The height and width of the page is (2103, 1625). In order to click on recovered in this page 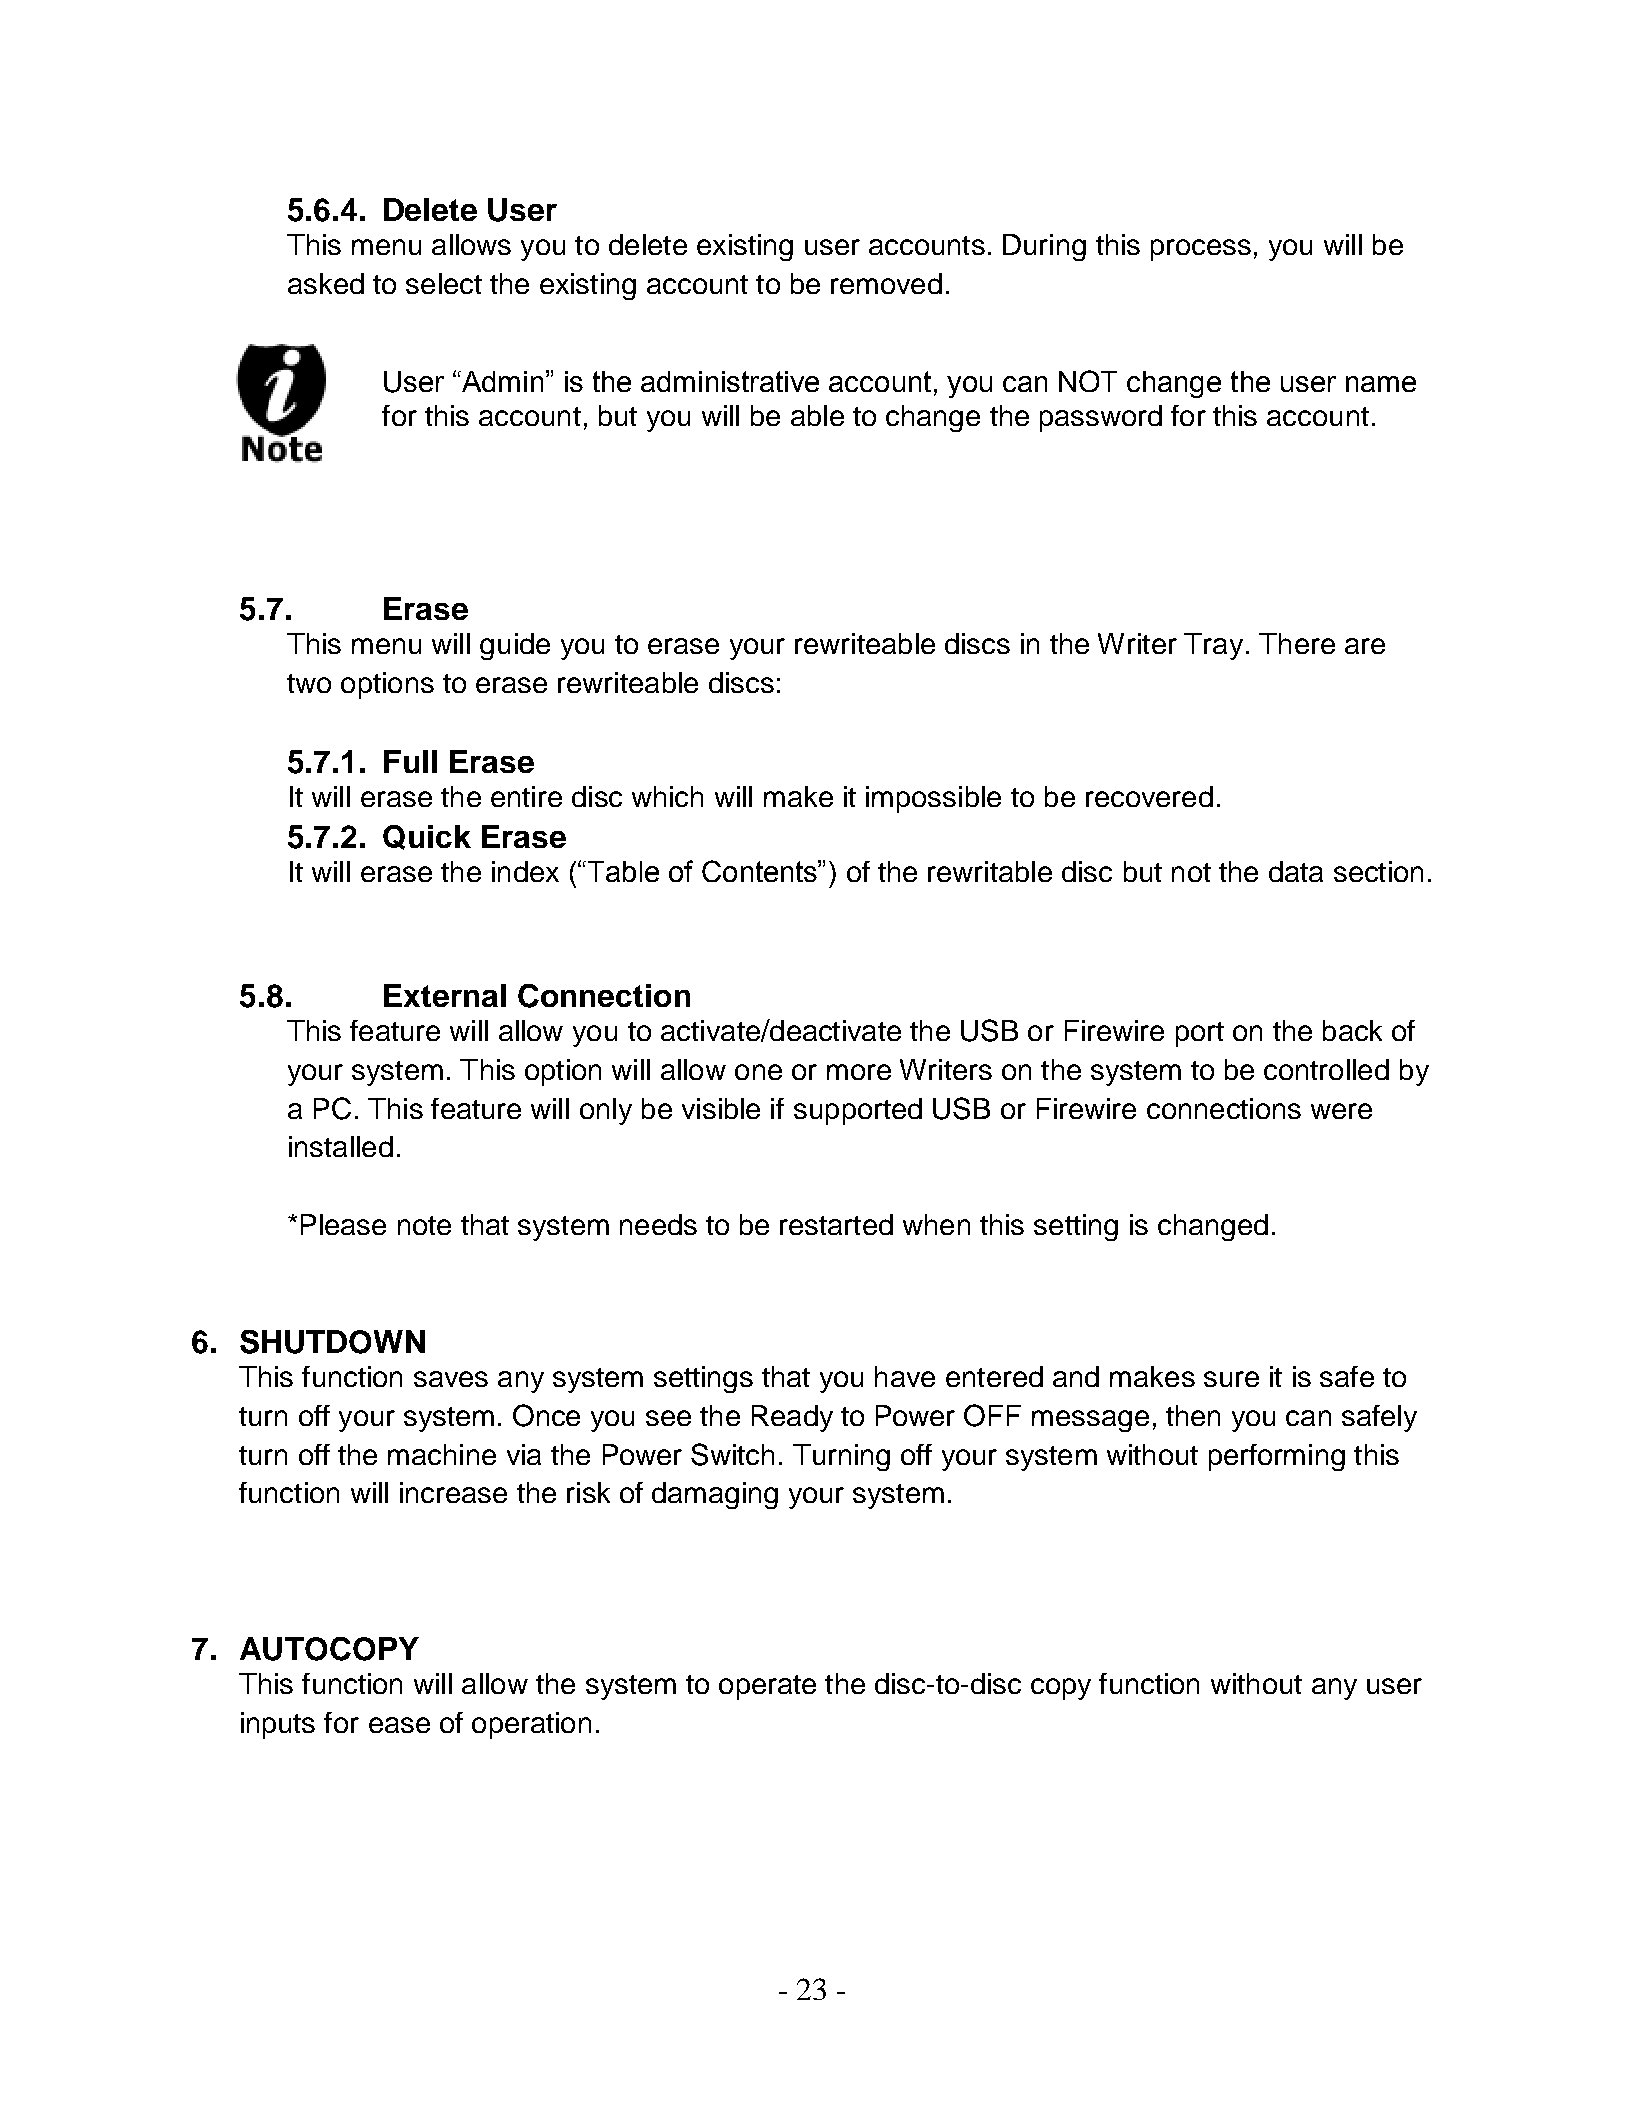, I will do `click(1149, 796)`.
